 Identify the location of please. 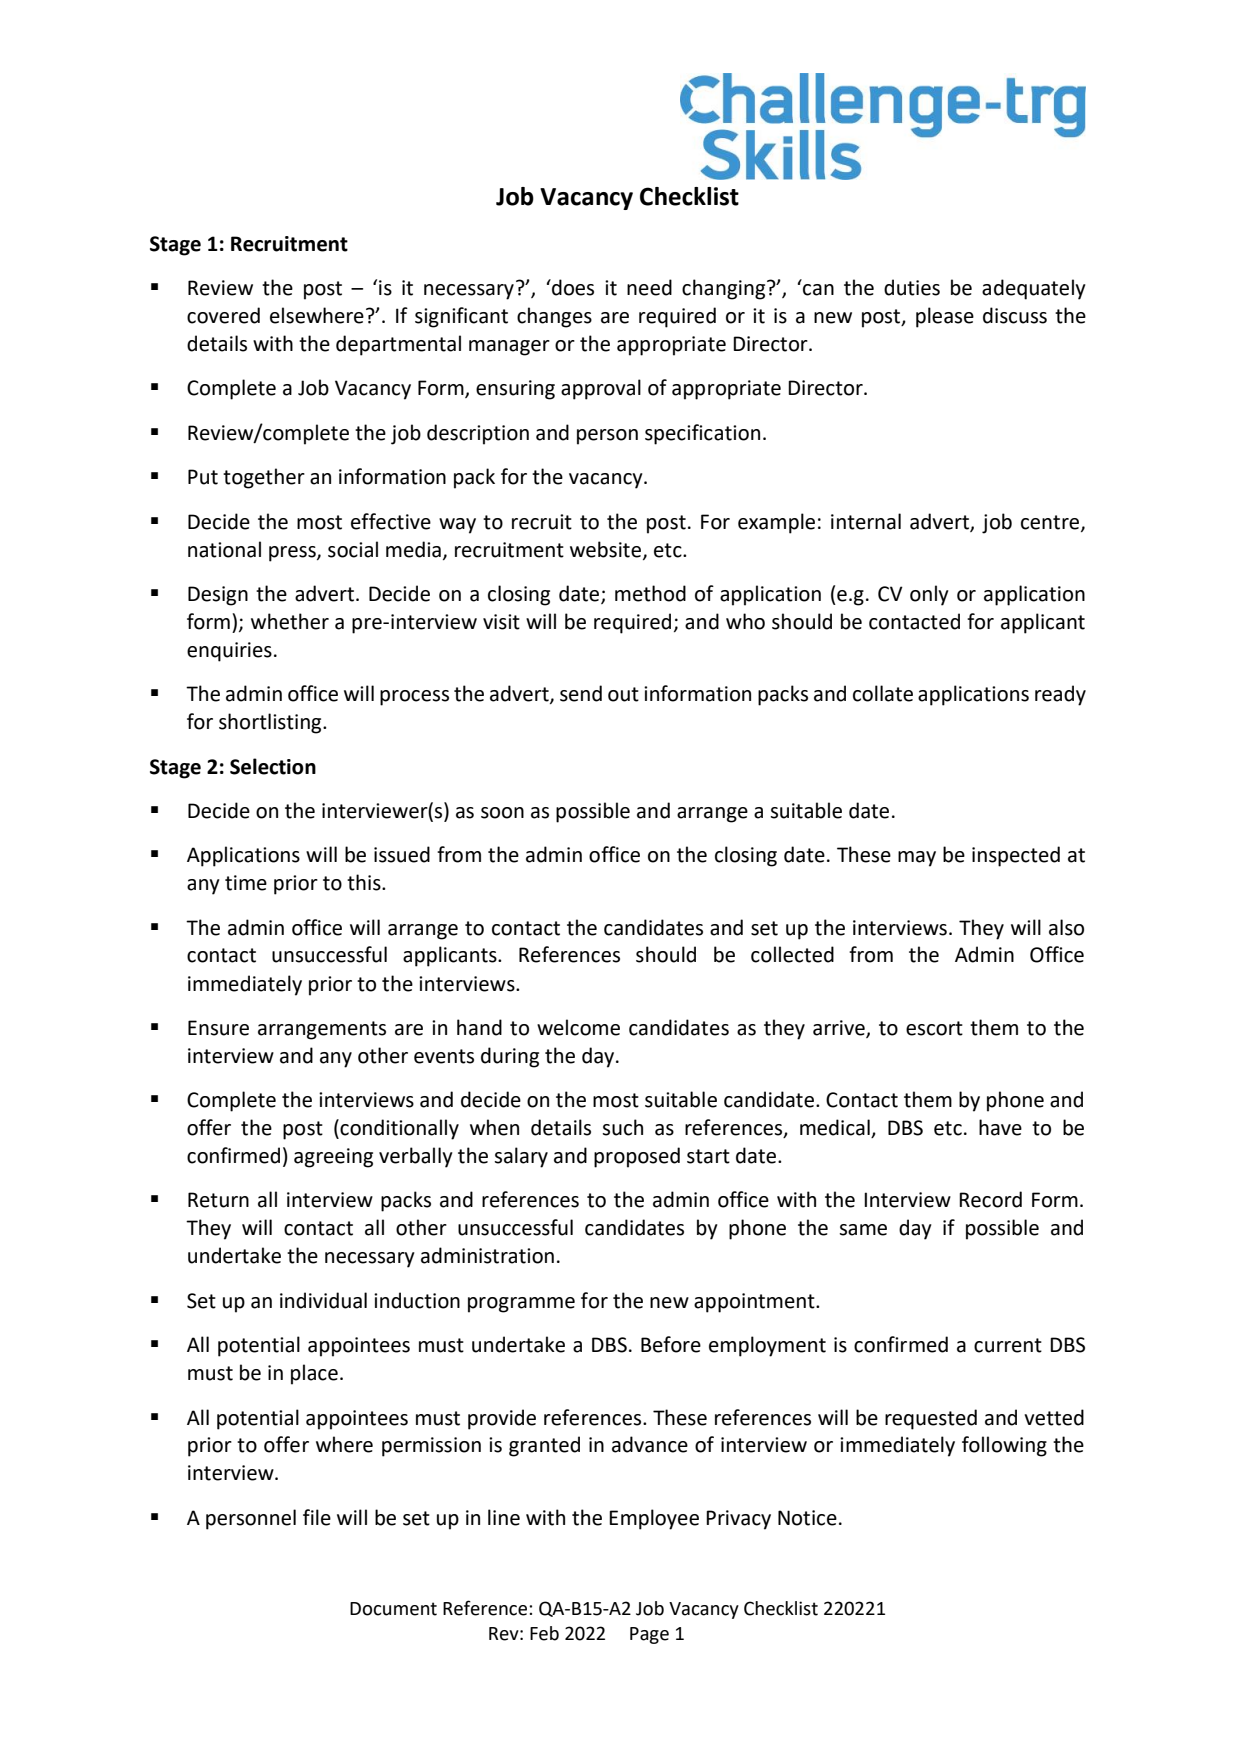
(945, 317).
